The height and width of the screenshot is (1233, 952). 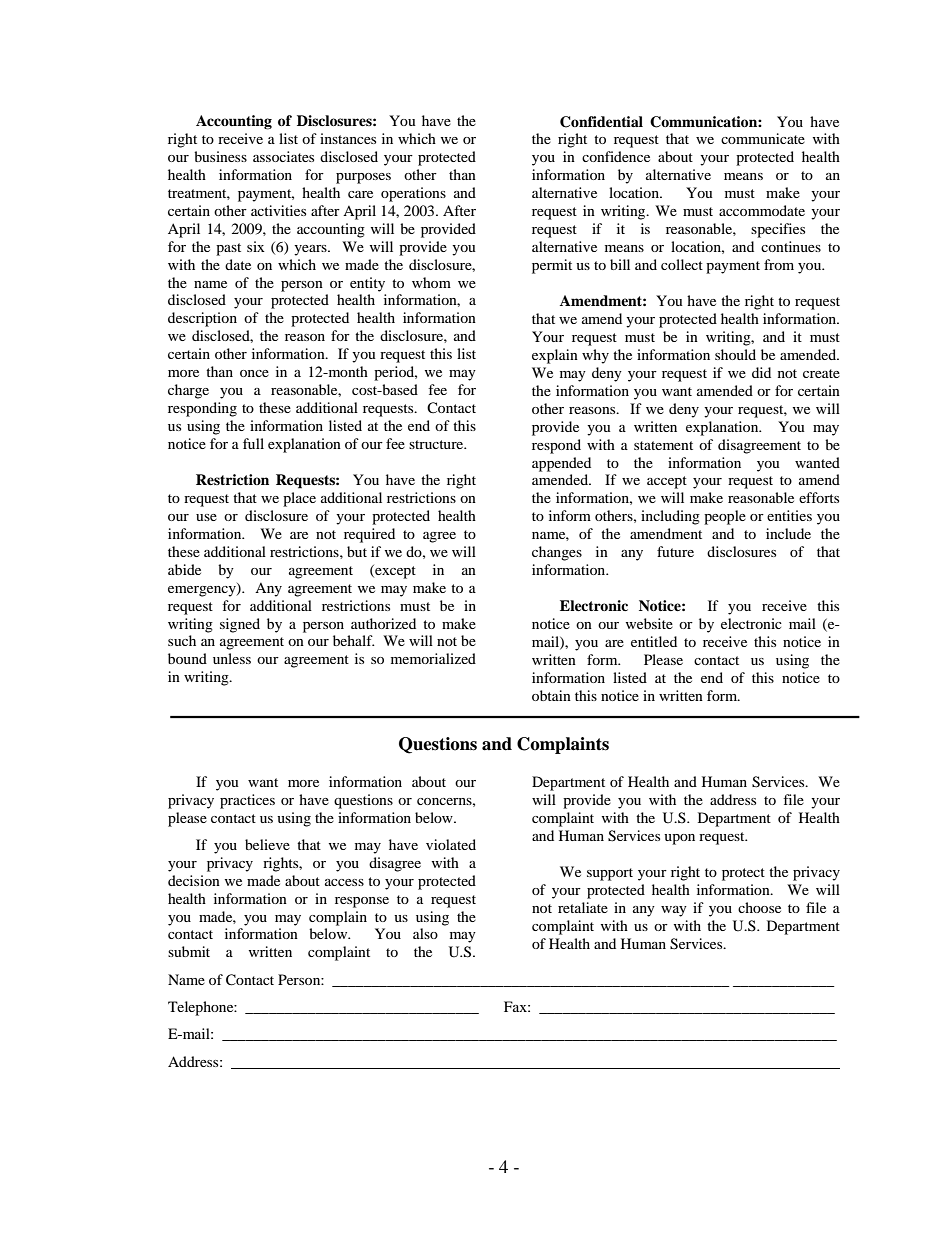 I want to click on Confidential, so click(x=601, y=122).
